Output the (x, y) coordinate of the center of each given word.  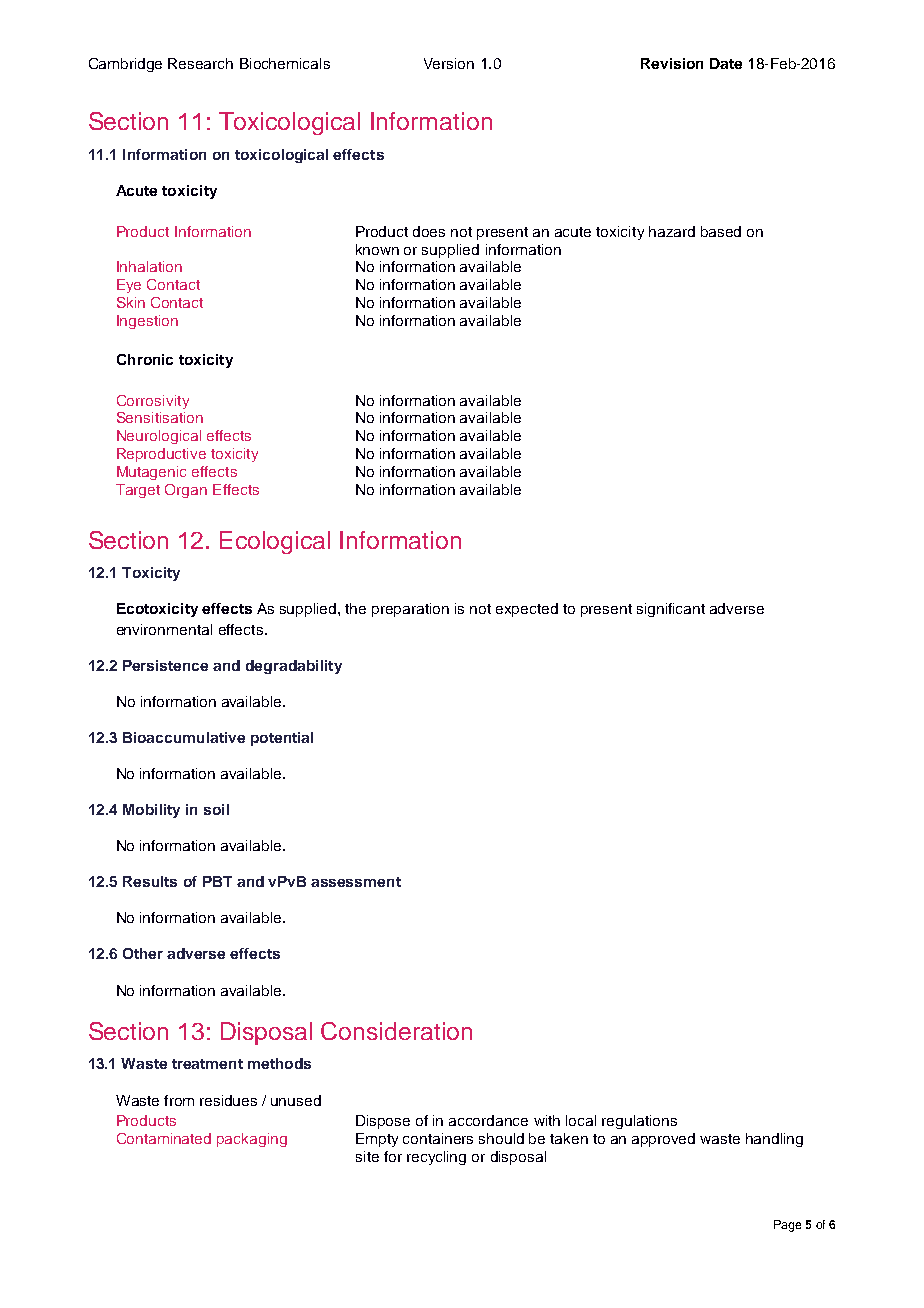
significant (671, 610)
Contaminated (164, 1138)
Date (726, 63)
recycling (436, 1158)
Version (449, 63)
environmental (164, 629)
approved (663, 1140)
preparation (410, 610)
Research (200, 63)
